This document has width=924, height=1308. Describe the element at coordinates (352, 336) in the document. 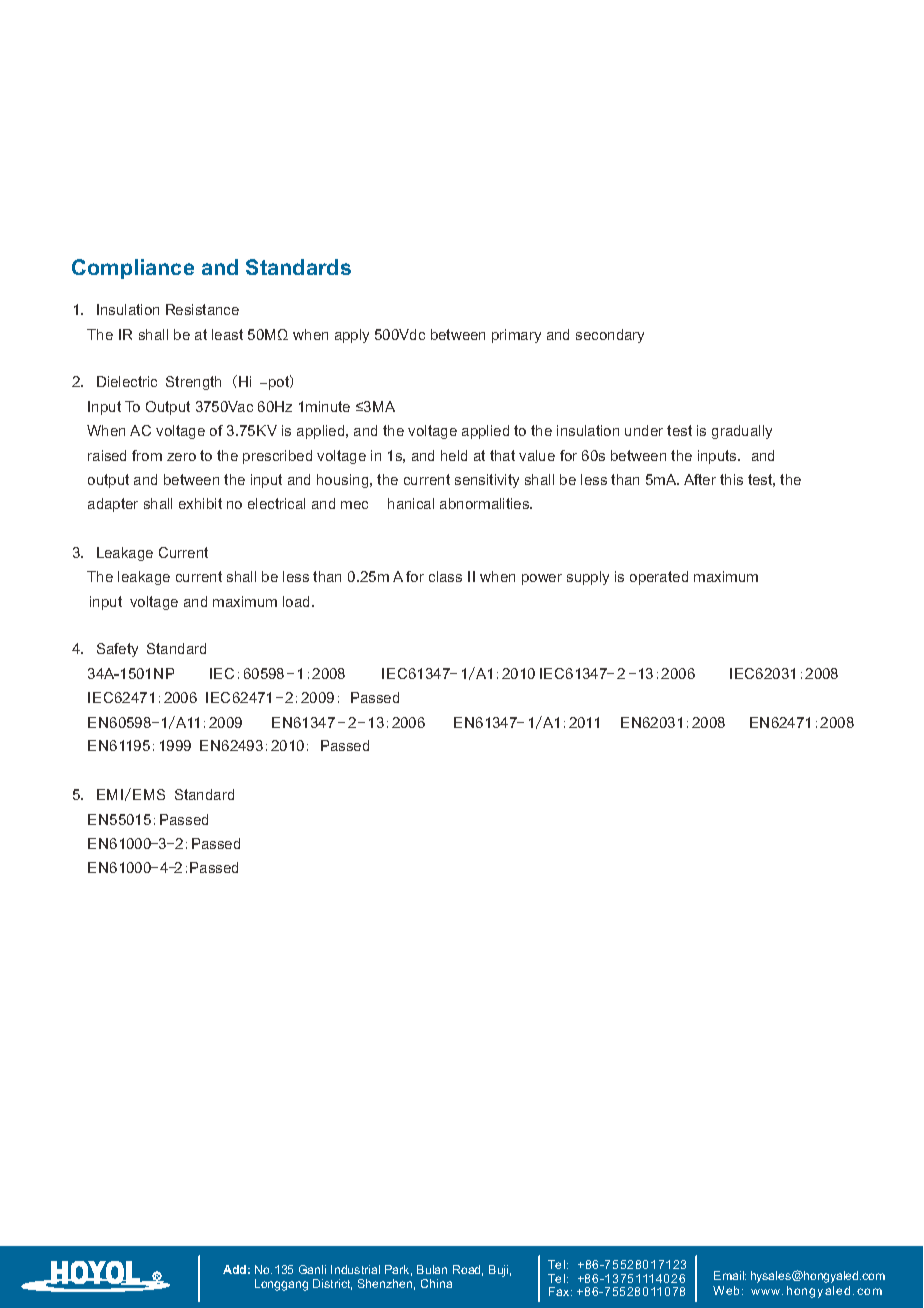

I see `apply` at that location.
